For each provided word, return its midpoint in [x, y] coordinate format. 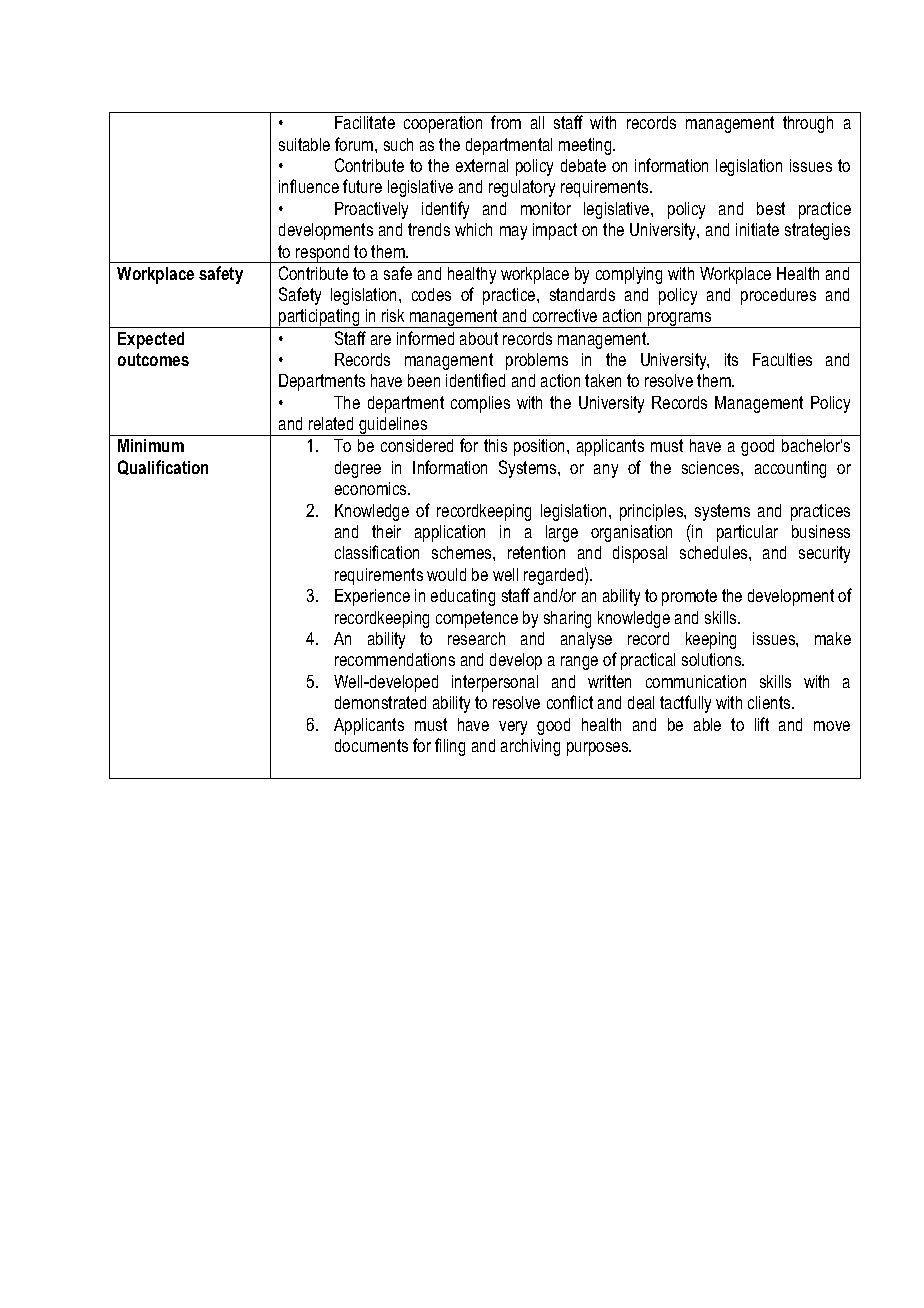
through [808, 124]
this [495, 445]
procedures [778, 296]
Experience [372, 597]
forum [355, 144]
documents [371, 745]
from [506, 122]
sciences [712, 467]
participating [319, 318]
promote [689, 597]
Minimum [151, 445]
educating [463, 597]
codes [431, 294]
